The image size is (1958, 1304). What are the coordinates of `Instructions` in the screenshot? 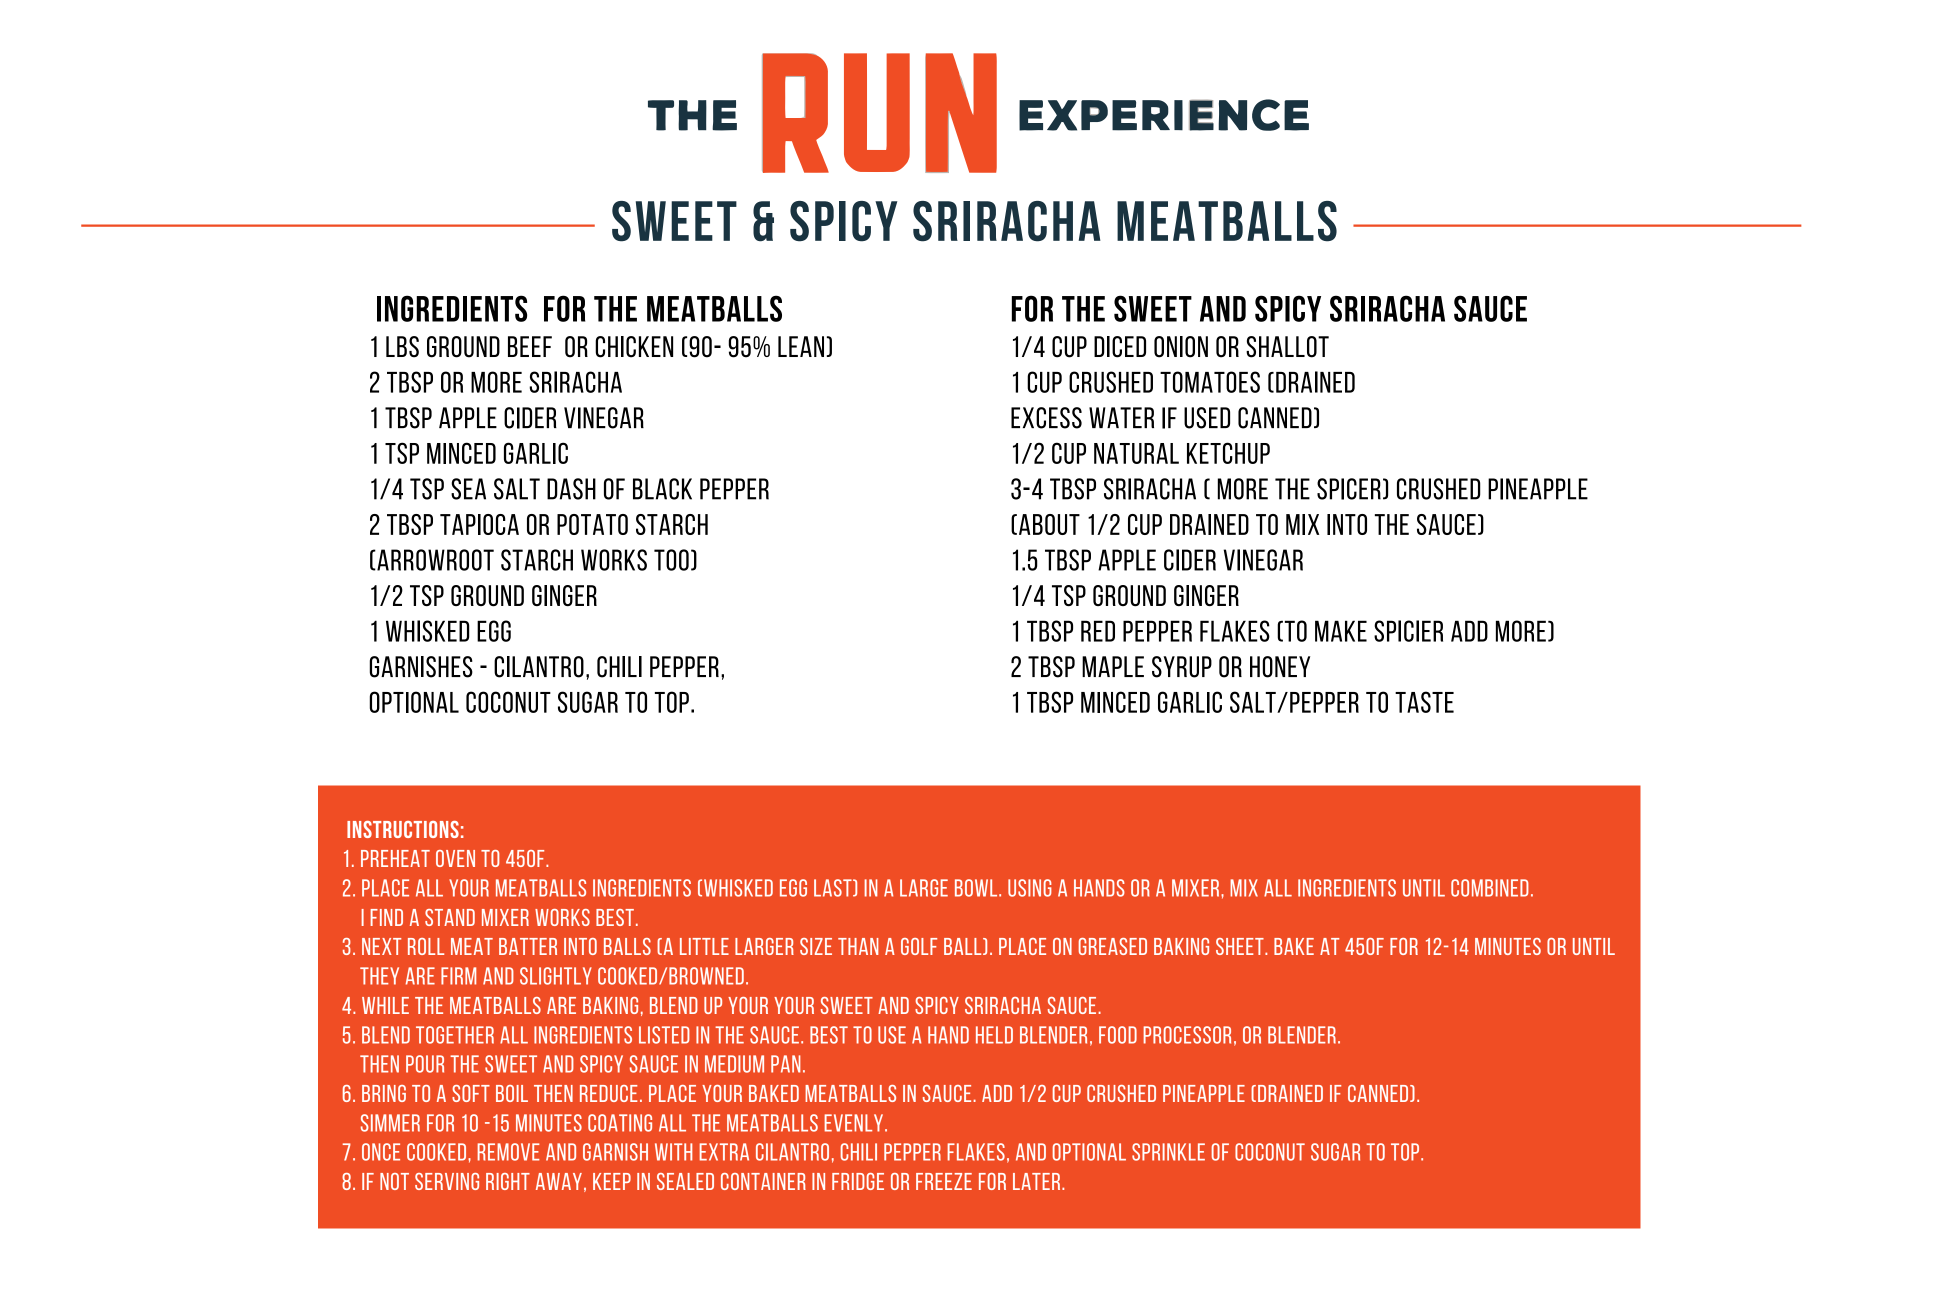 It's located at (403, 829).
